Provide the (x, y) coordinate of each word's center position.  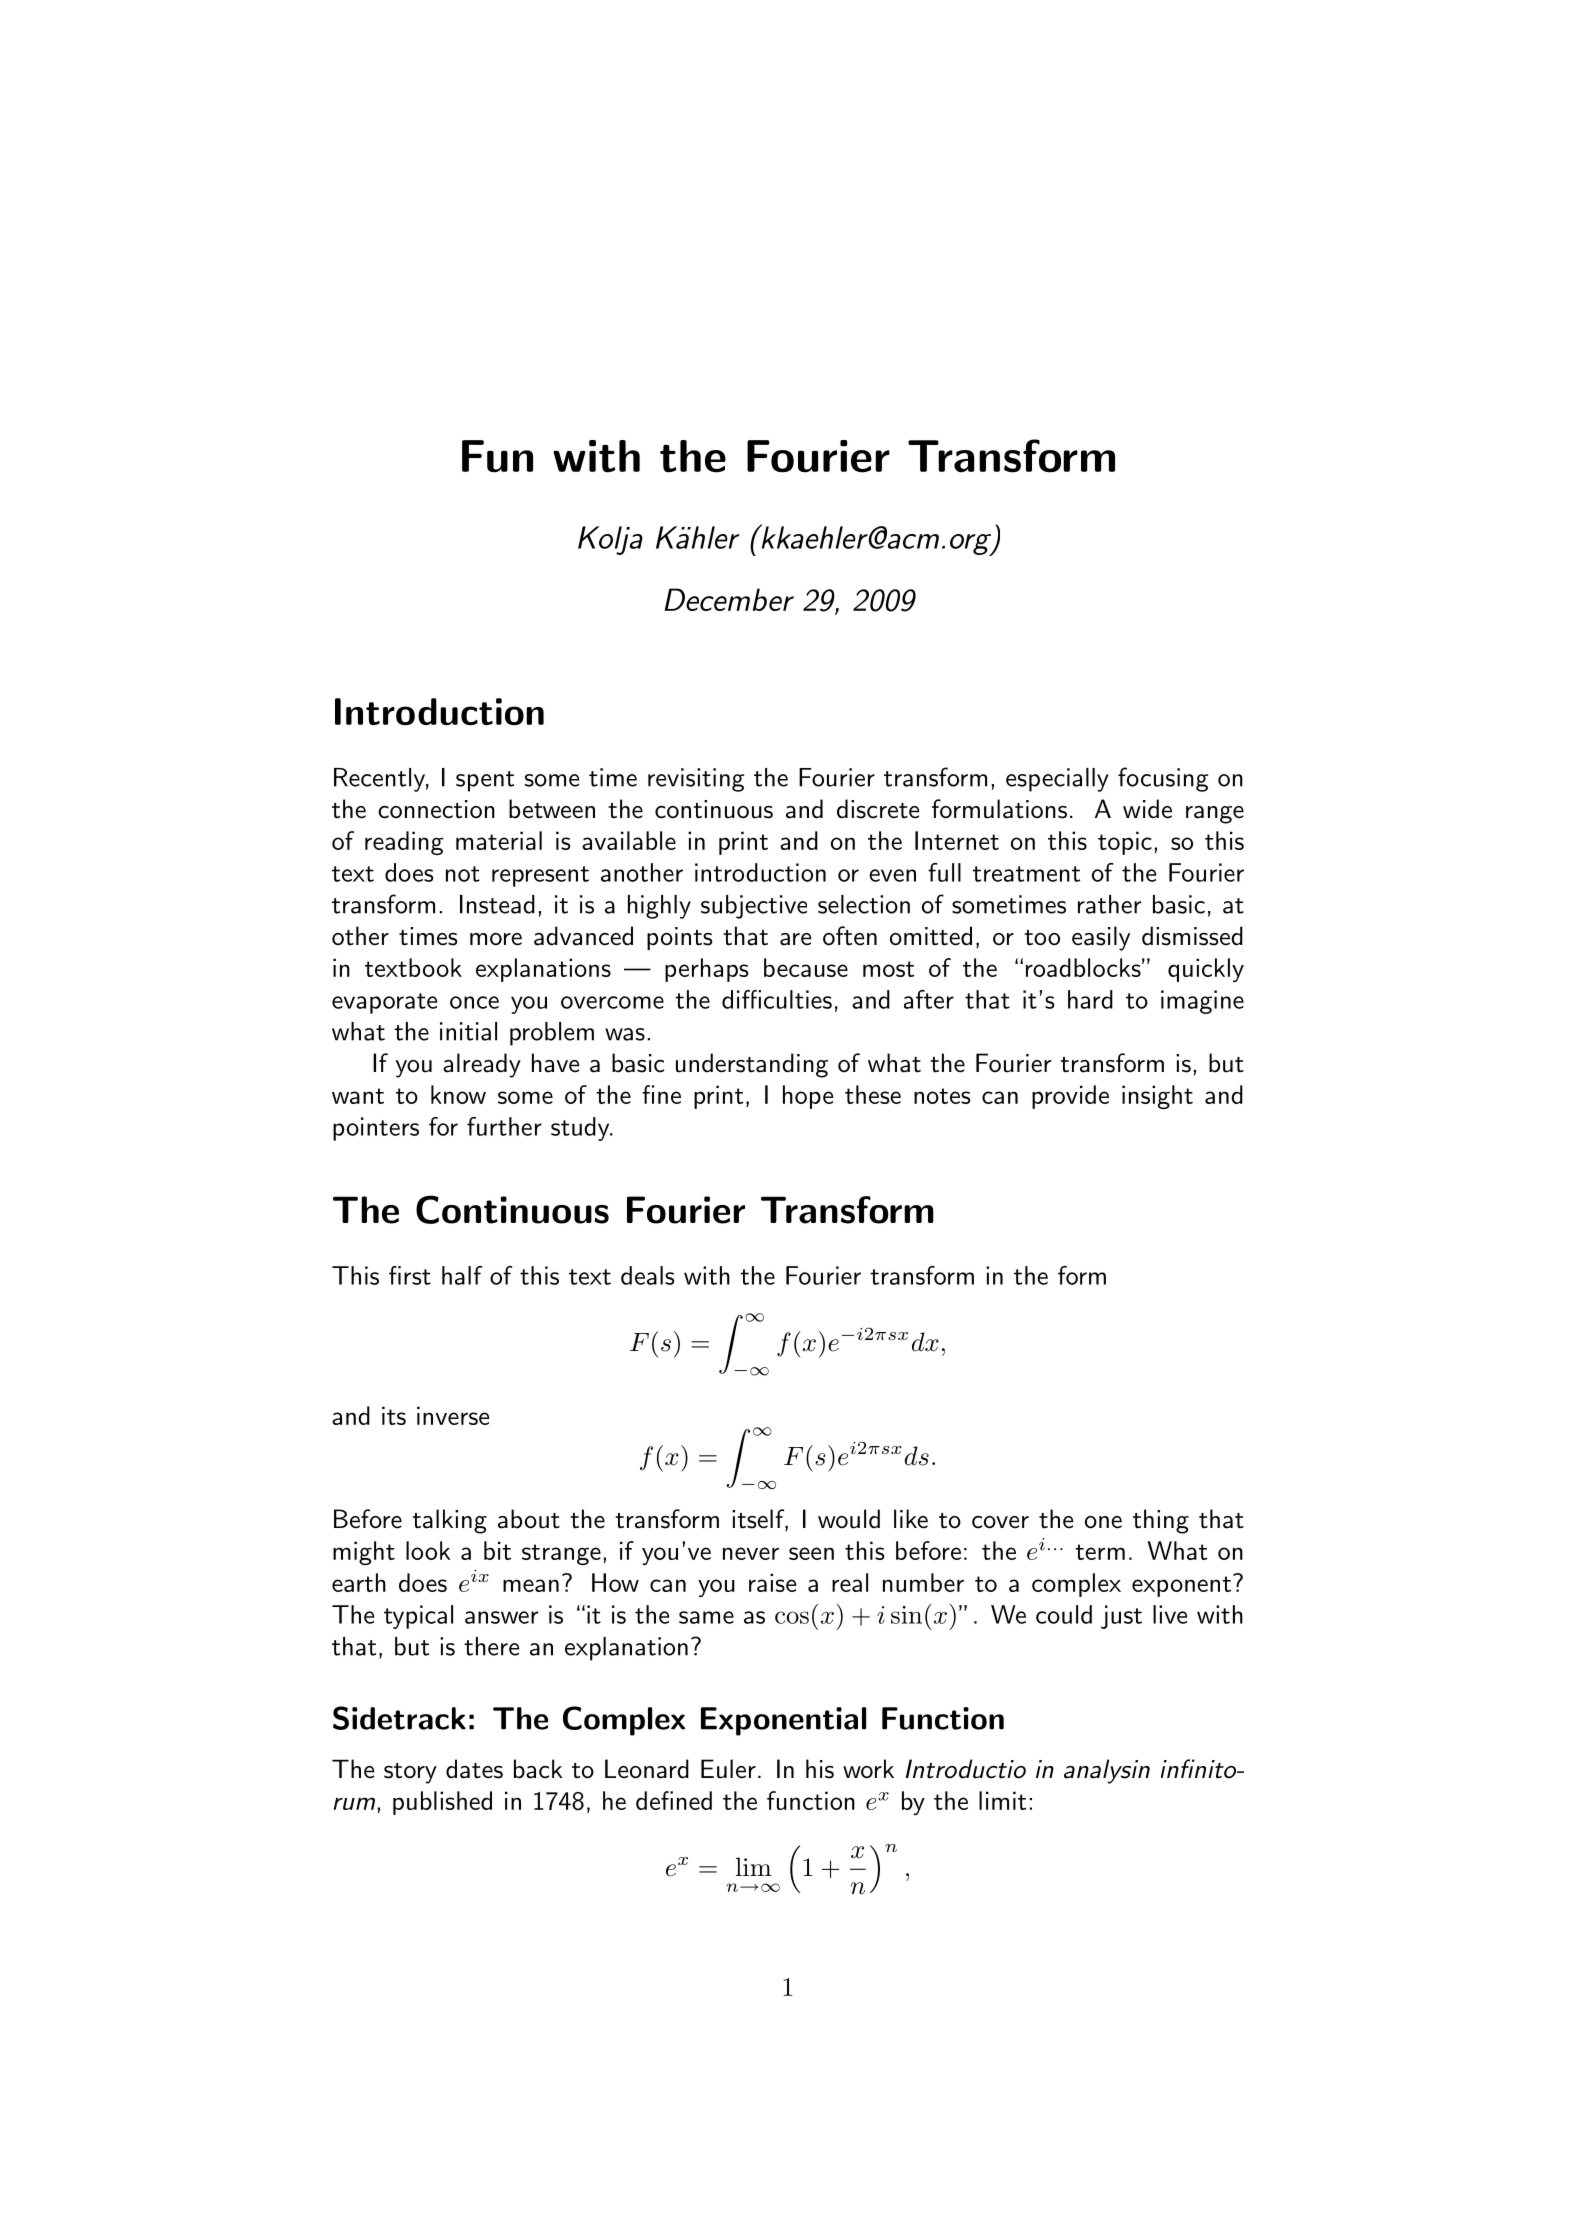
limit (1002, 1800)
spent (485, 781)
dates (474, 1769)
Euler (728, 1769)
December (729, 599)
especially (1057, 780)
